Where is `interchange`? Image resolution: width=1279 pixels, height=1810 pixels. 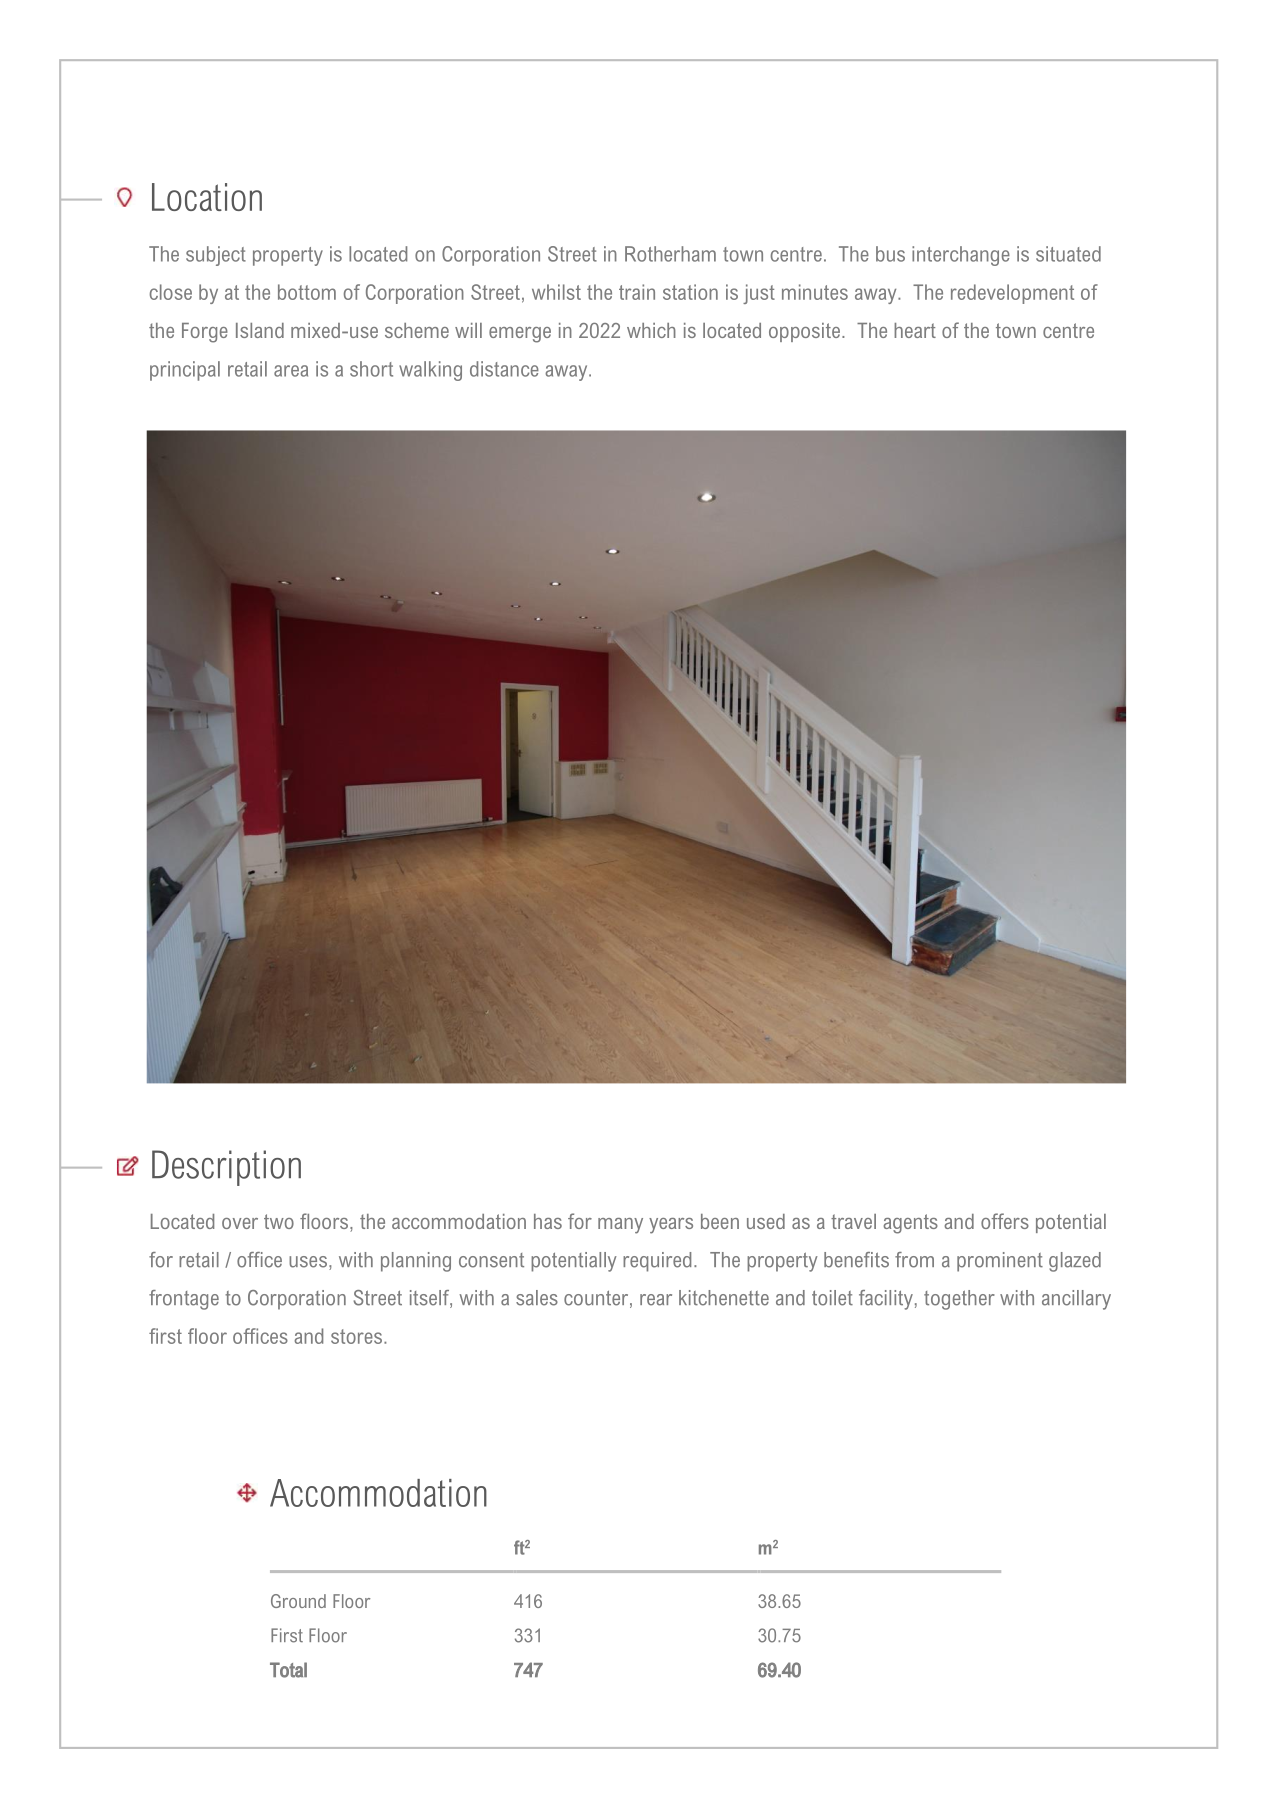
interchange is located at coordinates (961, 256).
